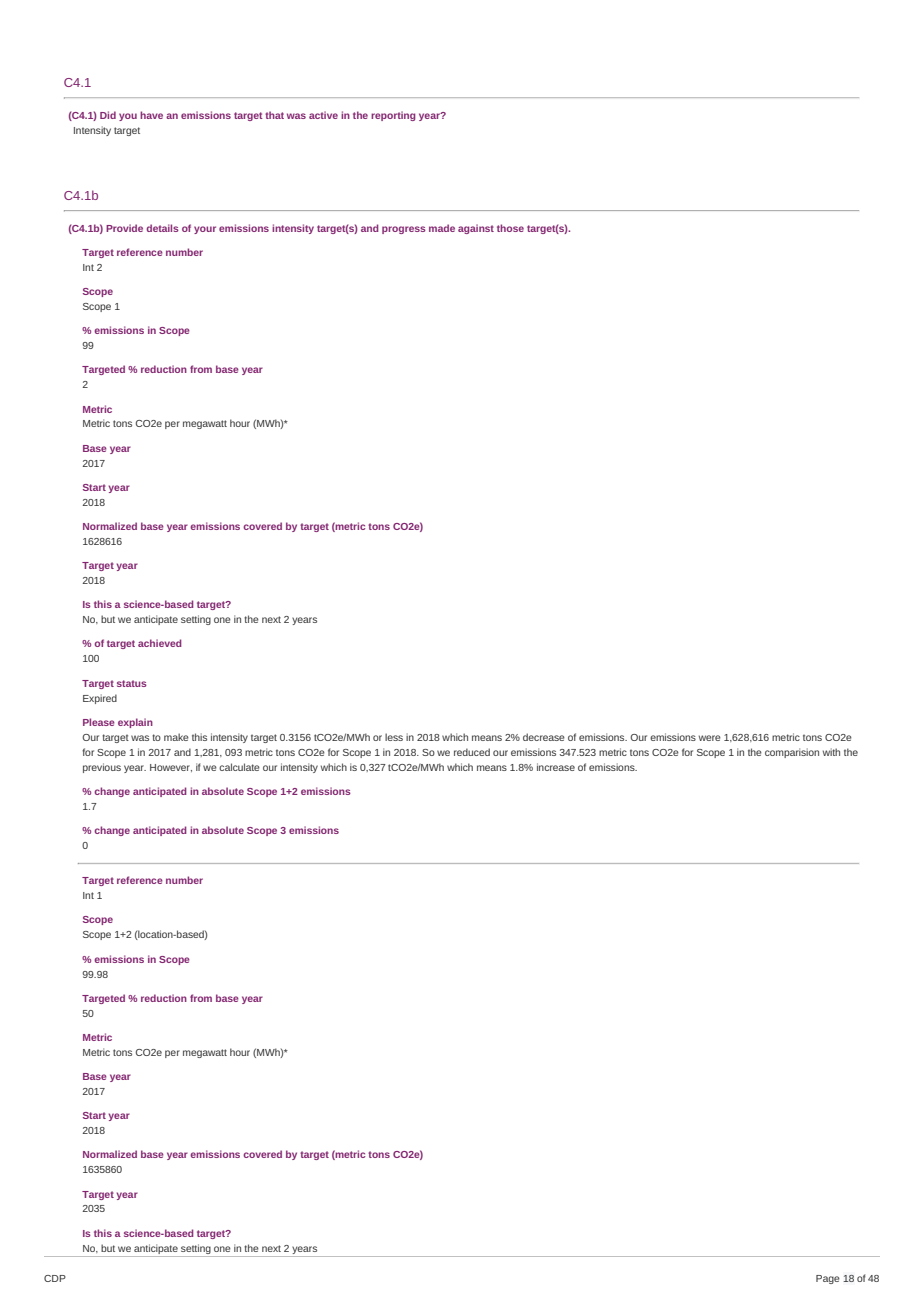 The width and height of the screenshot is (924, 1308). I want to click on previous, so click(102, 768).
